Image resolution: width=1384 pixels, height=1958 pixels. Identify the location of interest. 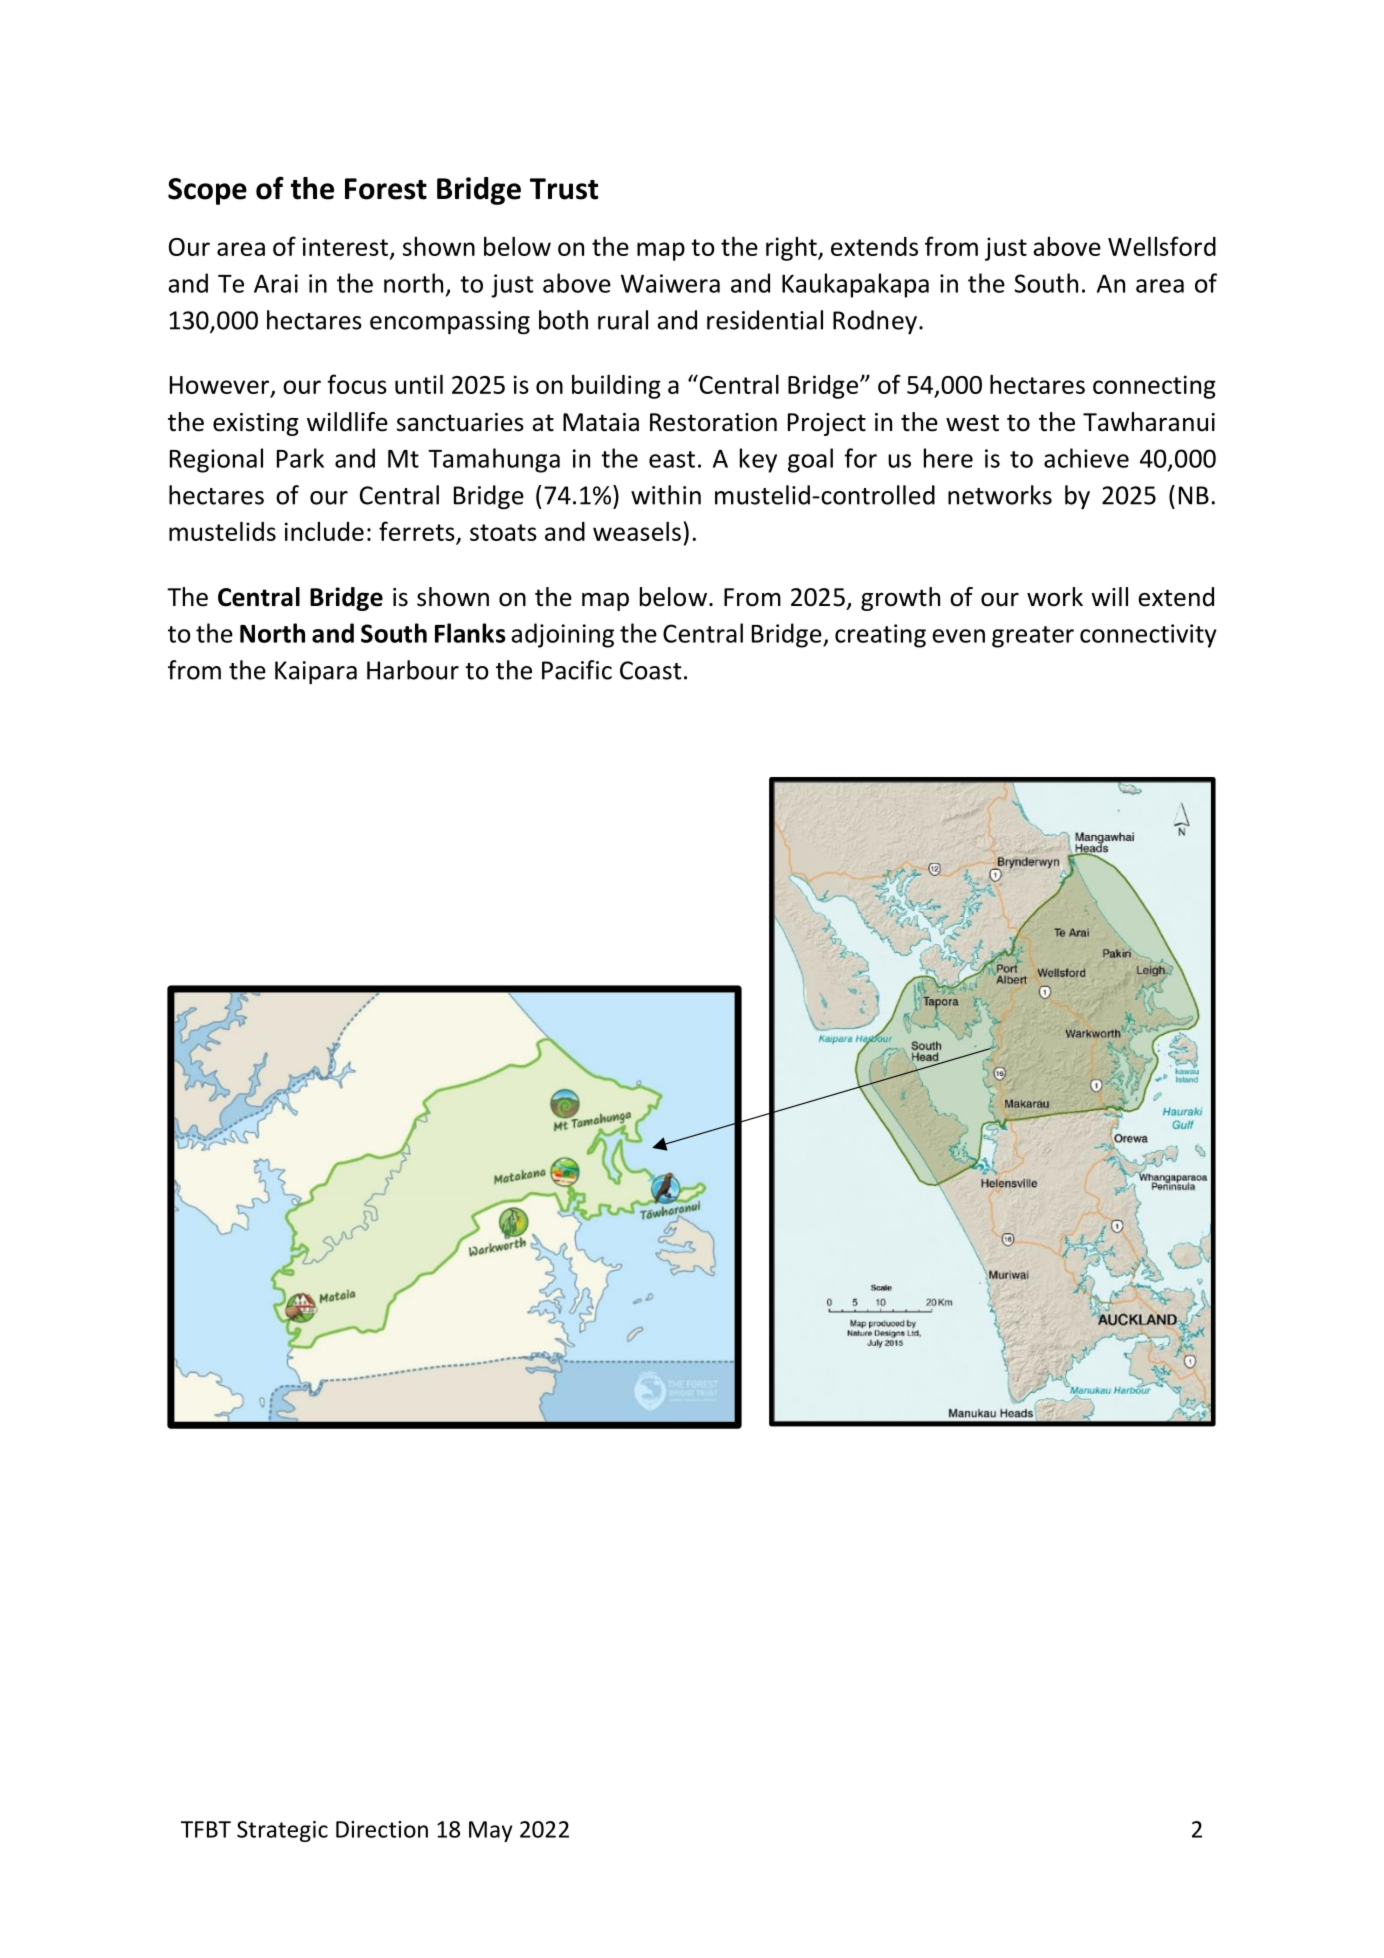
(345, 246).
